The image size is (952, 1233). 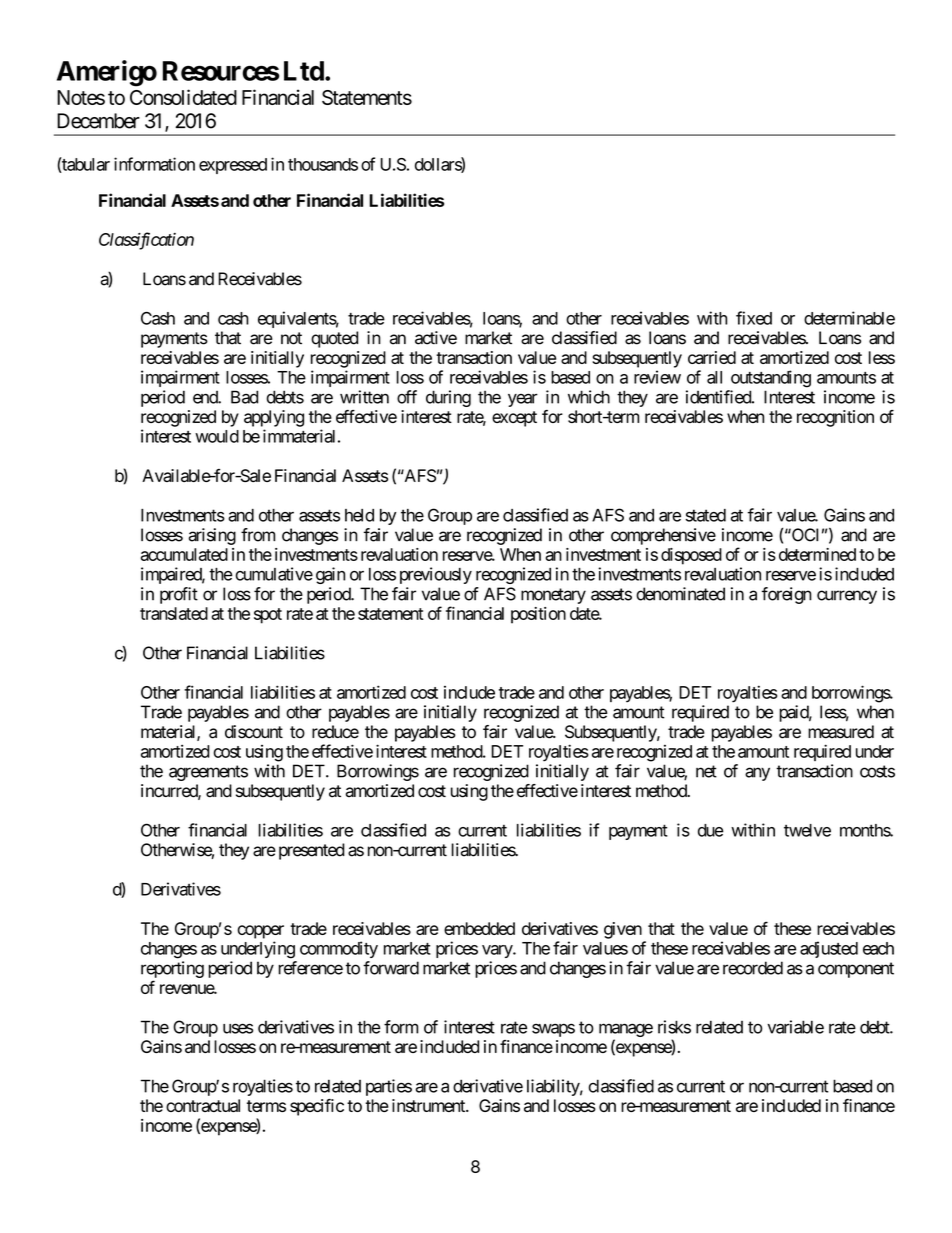 What do you see at coordinates (98, 121) in the document?
I see `December` at bounding box center [98, 121].
